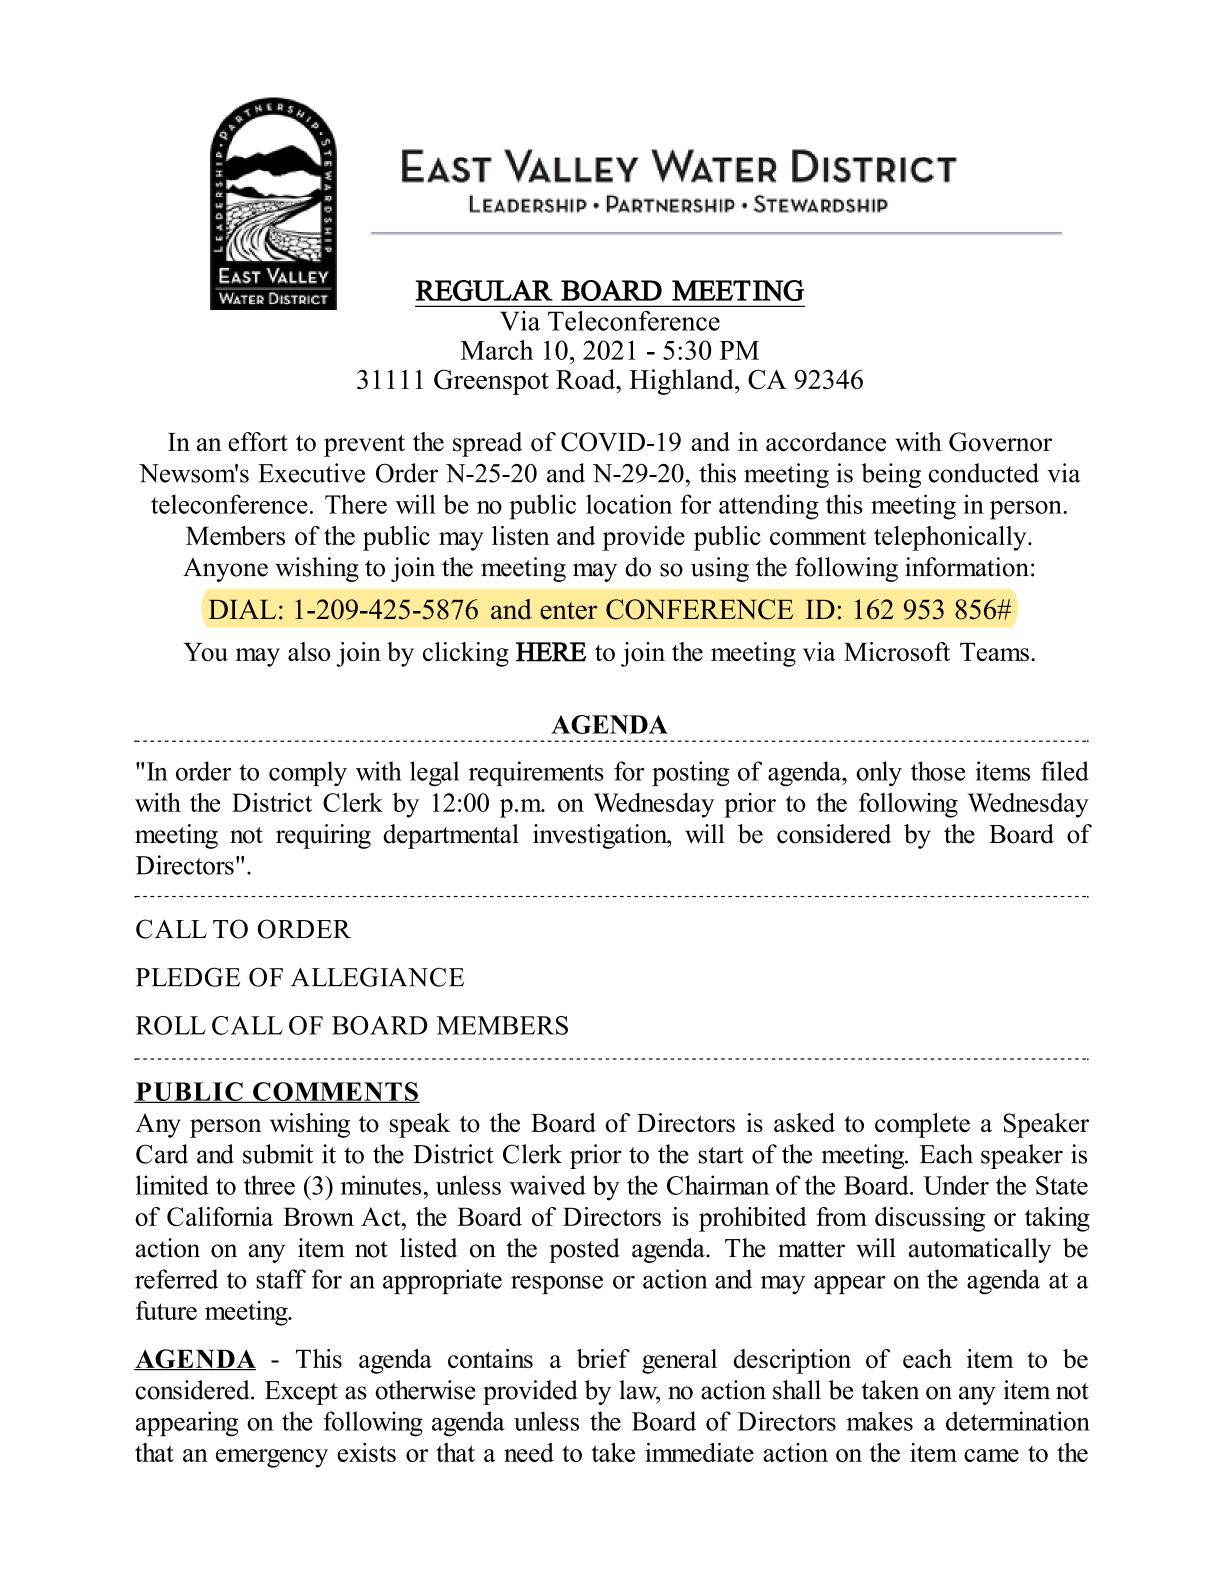  I want to click on Governor, so click(1000, 442).
